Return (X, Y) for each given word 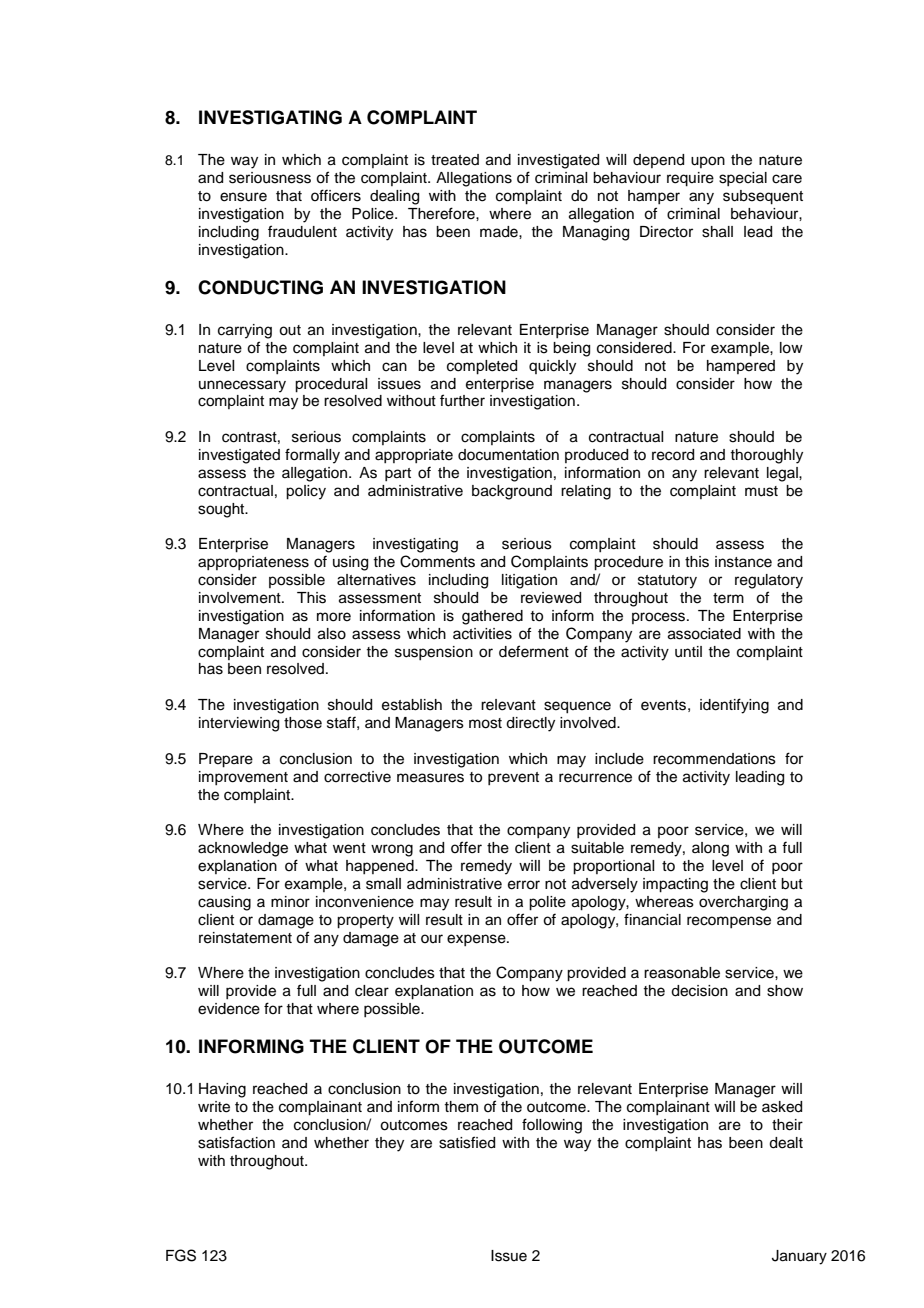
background (512, 492)
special (743, 179)
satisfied (467, 1142)
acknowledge (243, 849)
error (524, 885)
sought (222, 510)
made (500, 232)
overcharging (743, 903)
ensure (243, 197)
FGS (181, 1255)
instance (743, 562)
